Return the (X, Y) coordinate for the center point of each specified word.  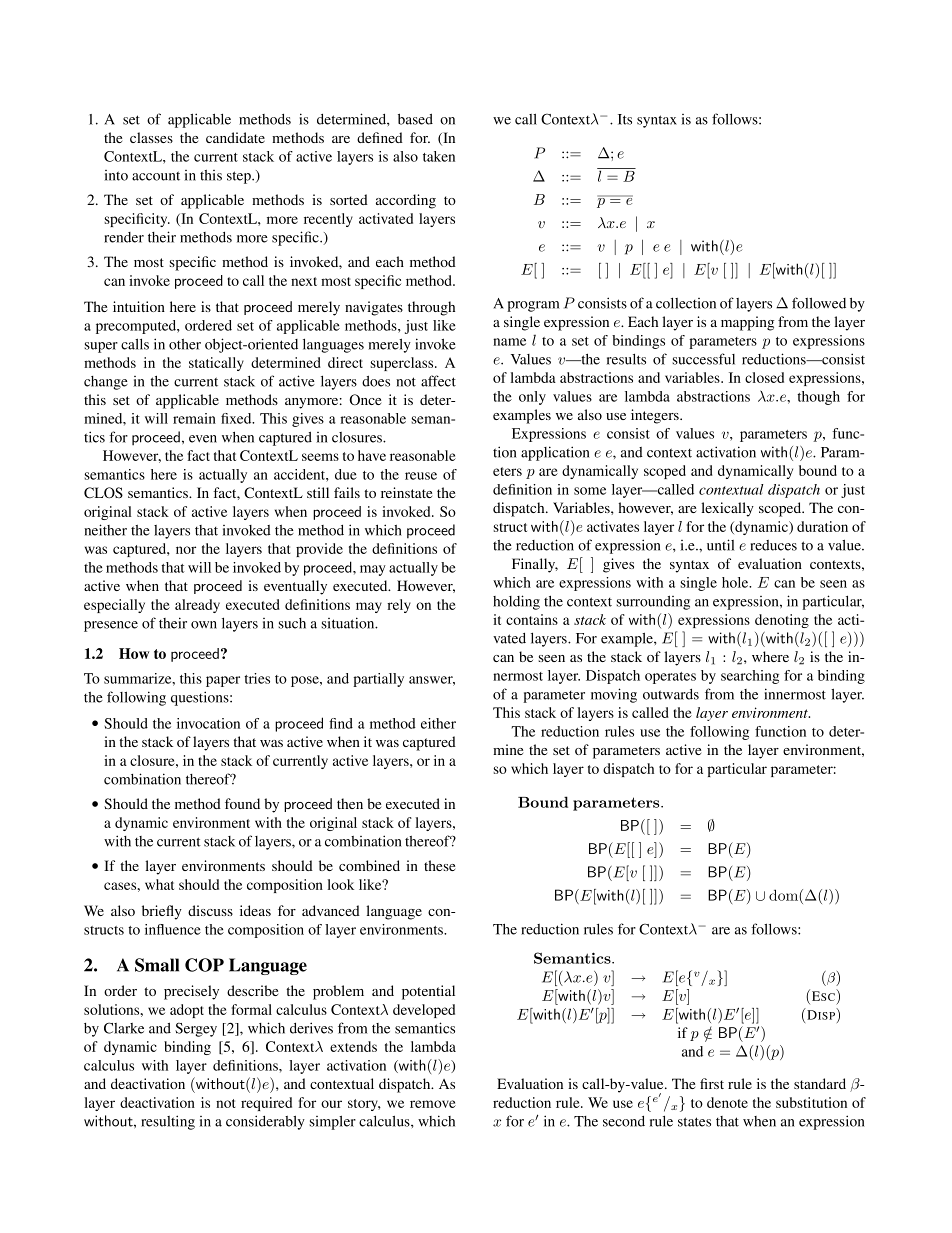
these (439, 865)
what (159, 884)
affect (438, 381)
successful (703, 359)
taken (439, 156)
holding (516, 602)
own (204, 625)
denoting (782, 621)
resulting (168, 1122)
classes (151, 137)
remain (194, 418)
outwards (671, 694)
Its (625, 119)
